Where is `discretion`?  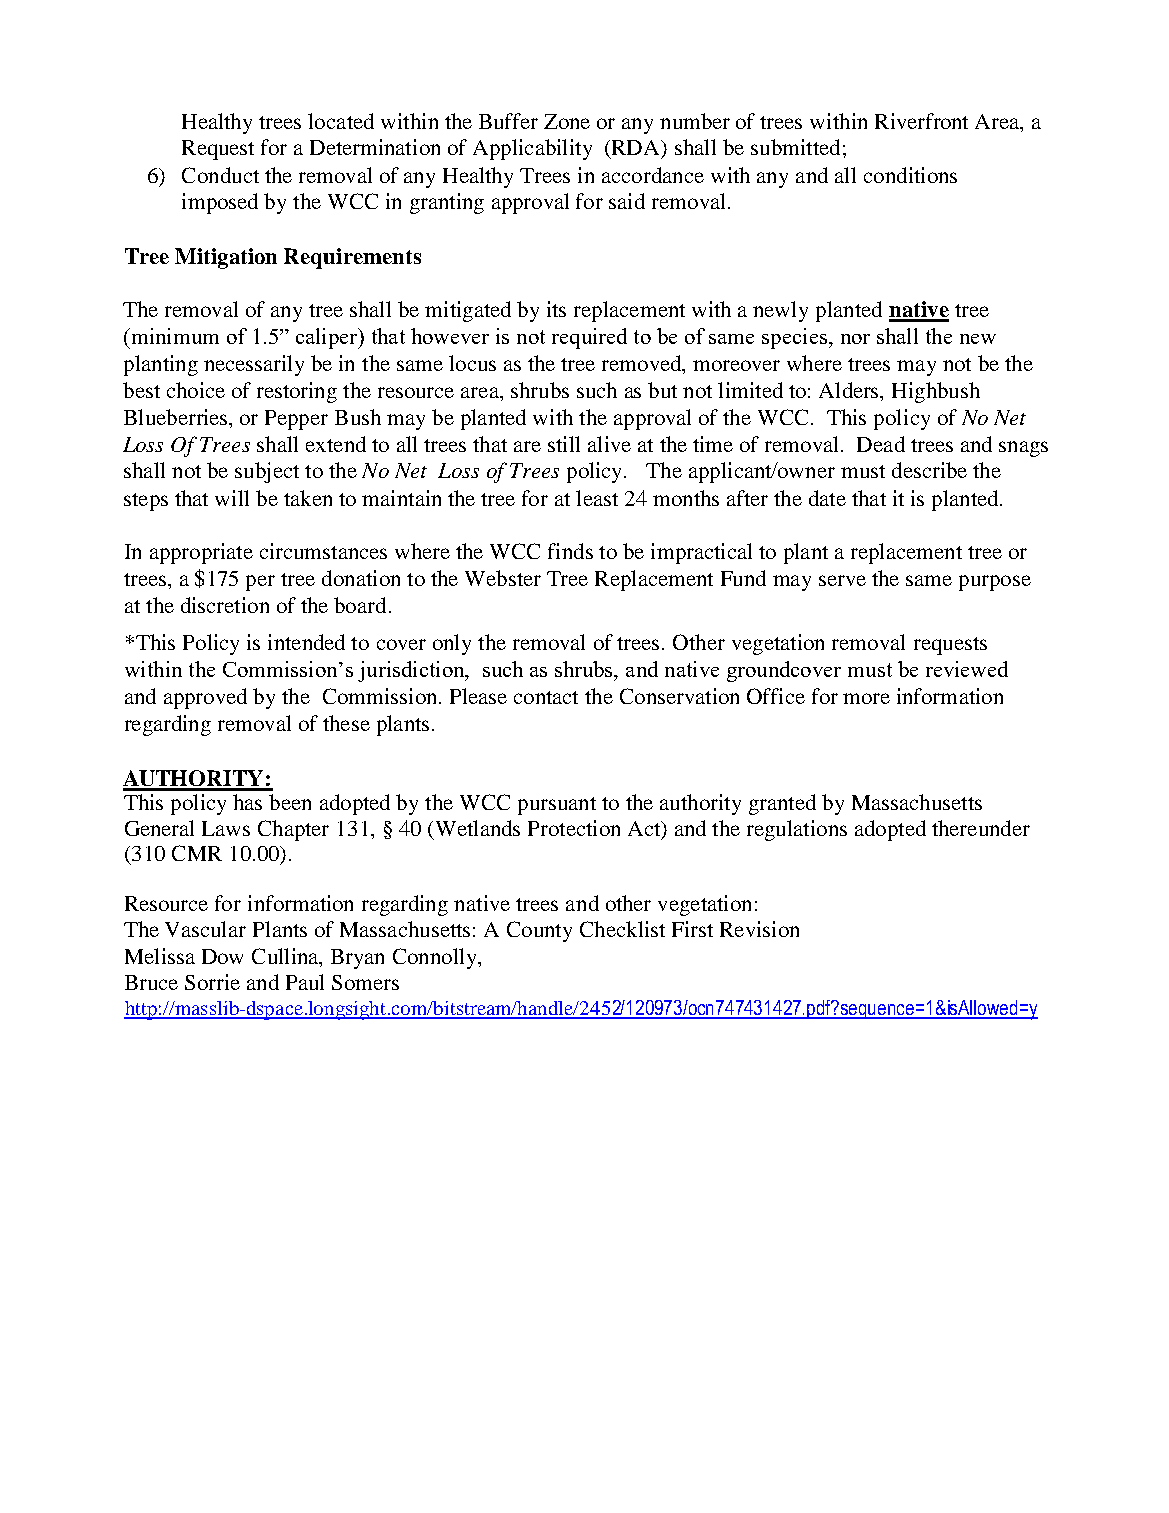
discretion is located at coordinates (225, 605).
